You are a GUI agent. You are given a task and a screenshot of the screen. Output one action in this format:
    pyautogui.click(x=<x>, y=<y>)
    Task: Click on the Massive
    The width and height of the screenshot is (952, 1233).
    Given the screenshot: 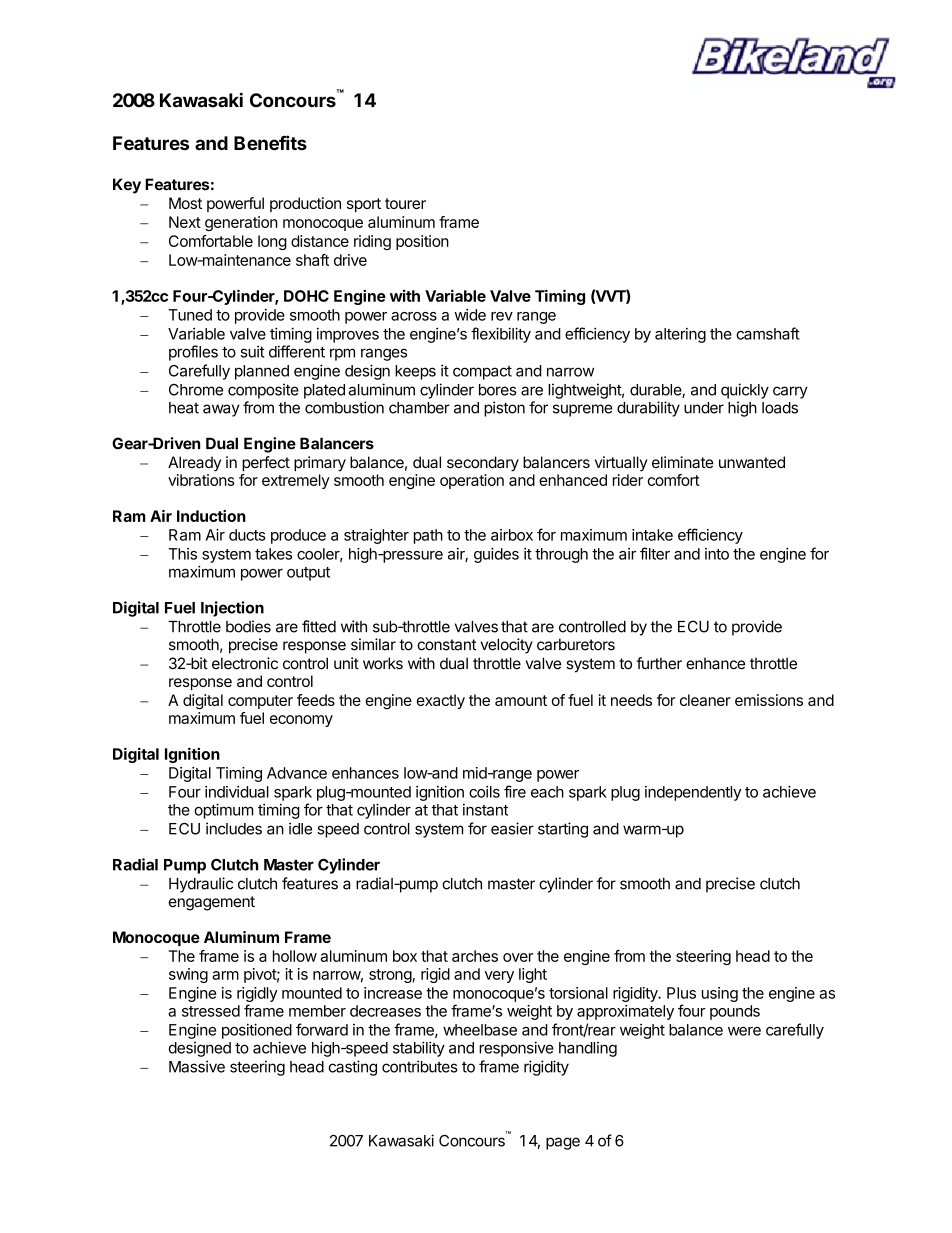 What is the action you would take?
    pyautogui.click(x=197, y=1066)
